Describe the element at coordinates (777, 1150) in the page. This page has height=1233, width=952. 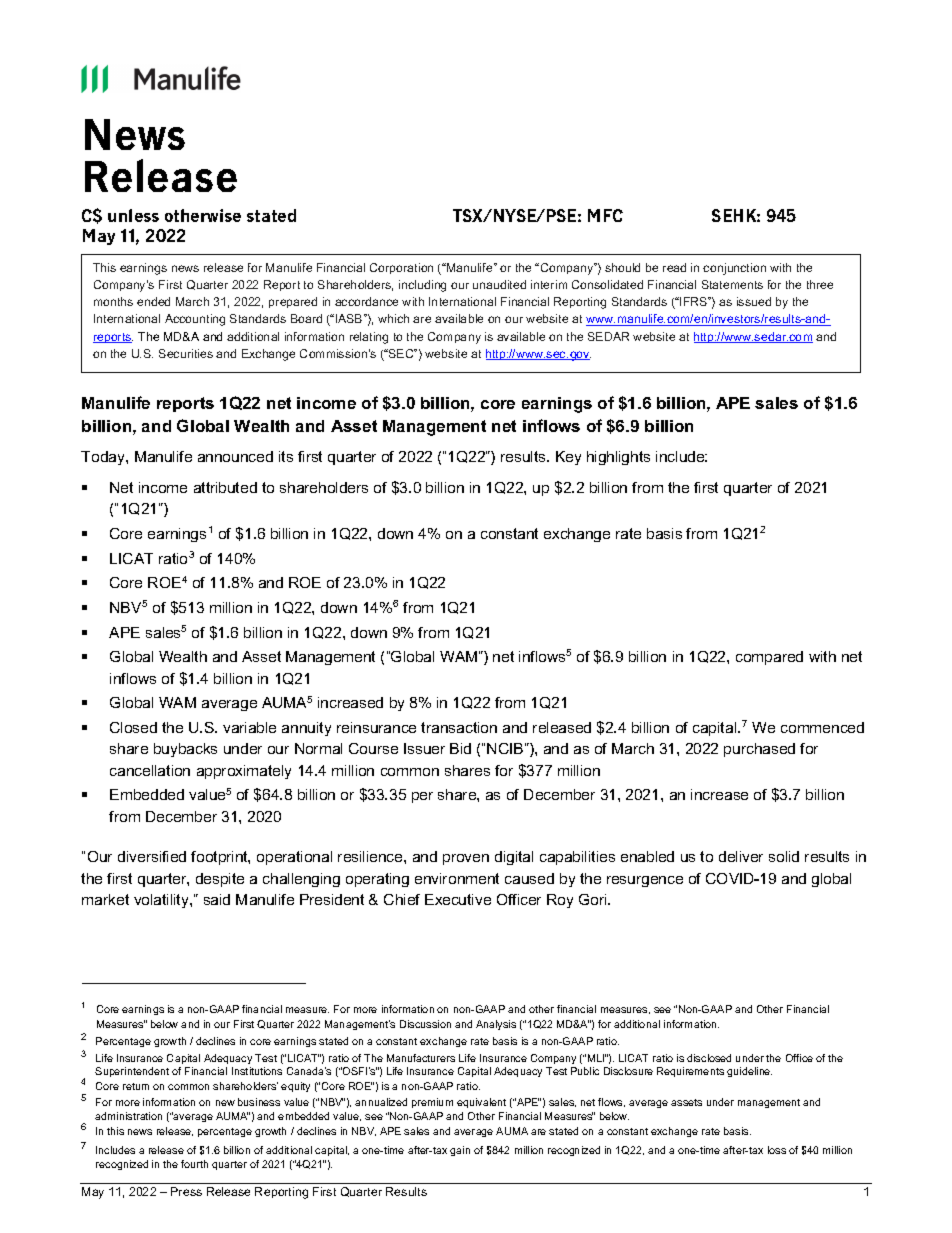
I see `loss` at that location.
